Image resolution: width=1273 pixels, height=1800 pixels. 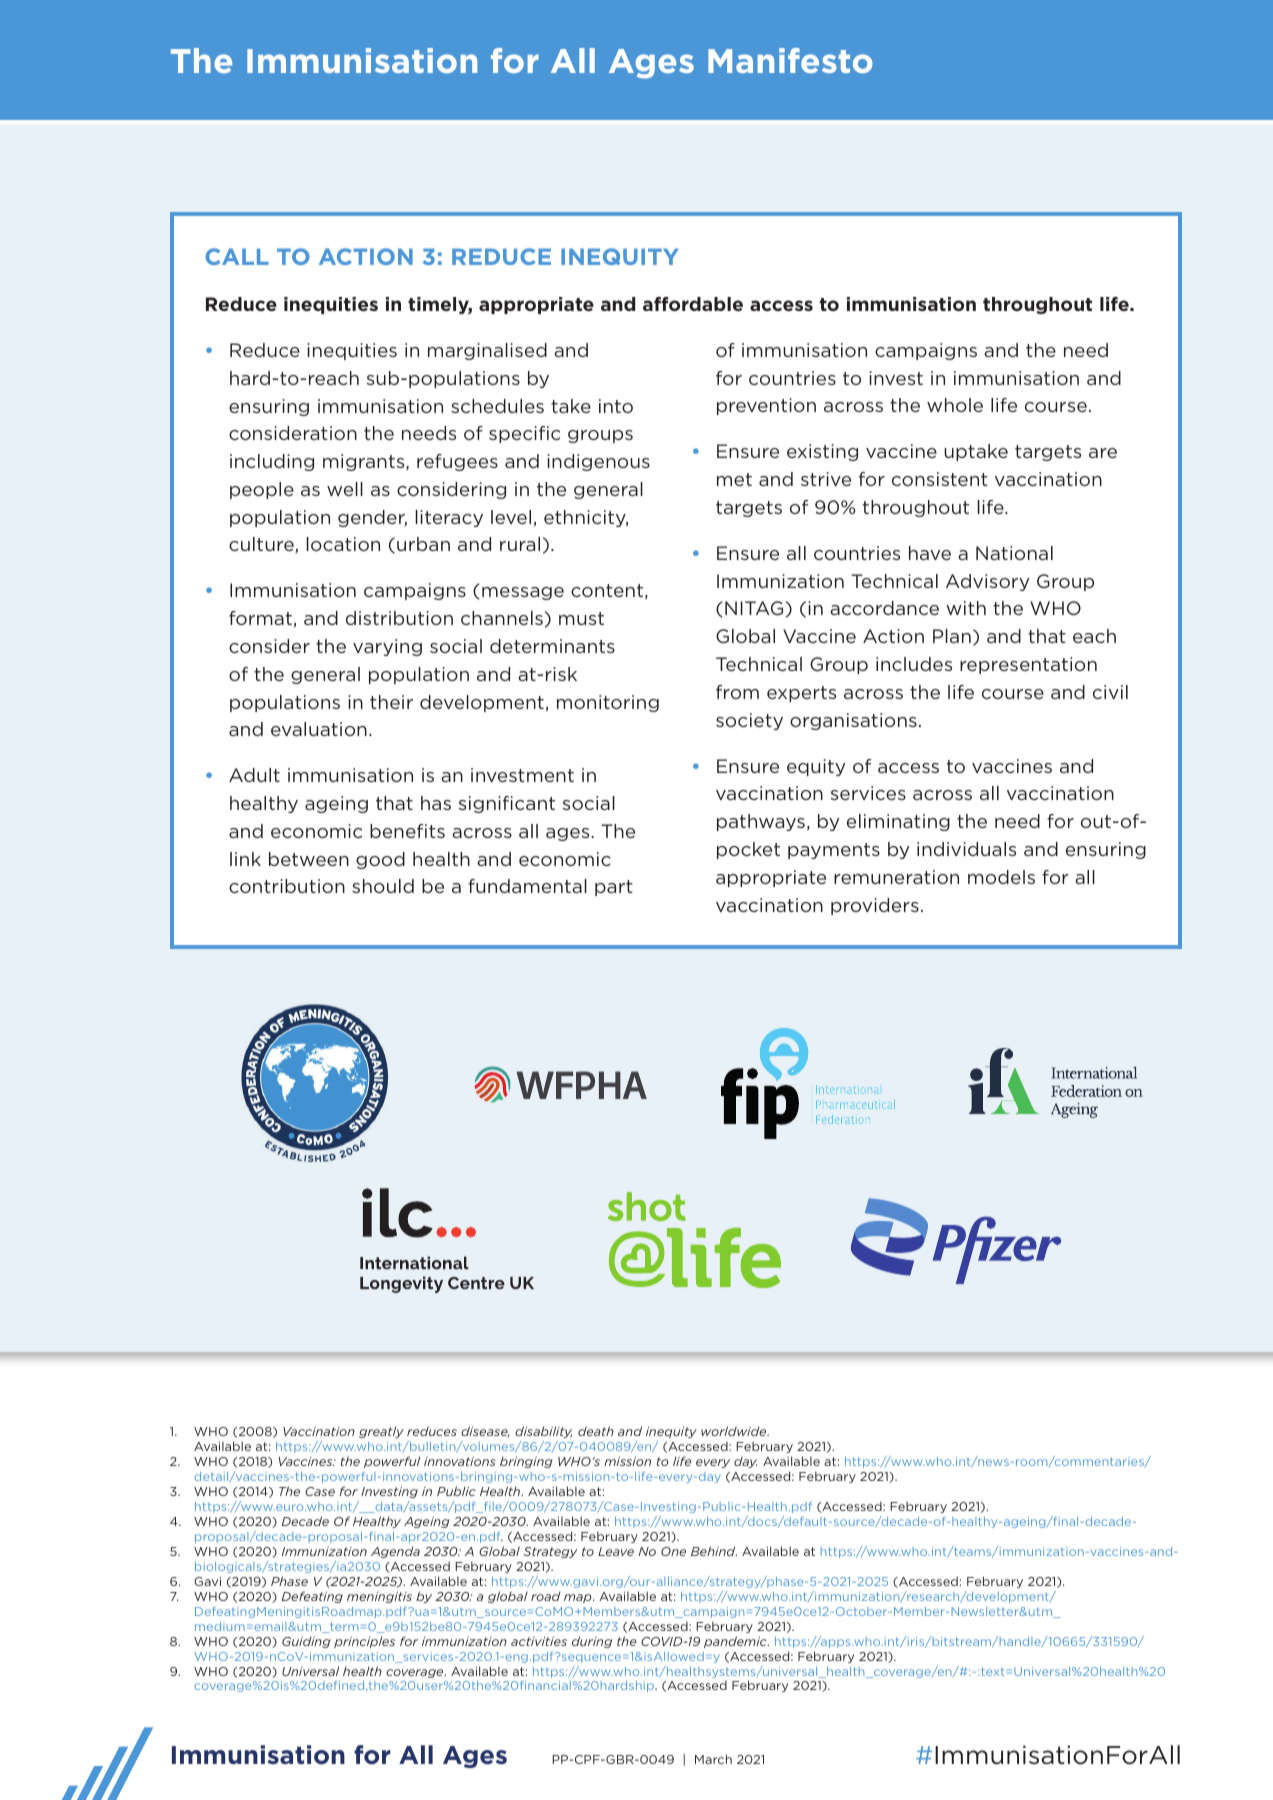 What do you see at coordinates (735, 1431) in the page?
I see `worldwide` at bounding box center [735, 1431].
